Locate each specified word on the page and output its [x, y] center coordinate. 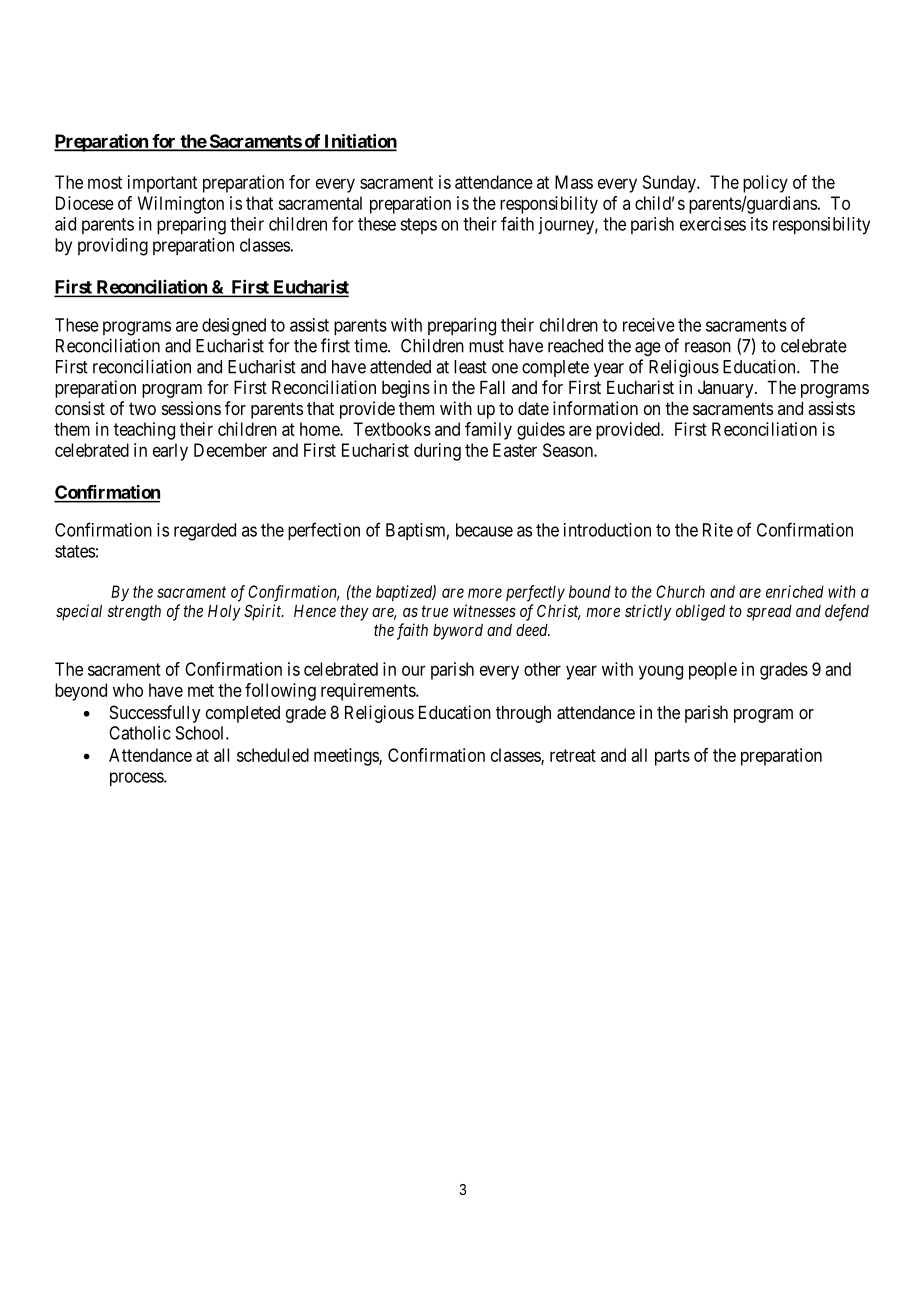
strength [134, 613]
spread [769, 613]
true [435, 611]
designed [234, 327]
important [162, 184]
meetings [347, 757]
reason [708, 347]
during [437, 452]
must [486, 346]
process [137, 779]
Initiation [359, 142]
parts [672, 757]
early [170, 452]
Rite [718, 530]
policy [765, 184]
